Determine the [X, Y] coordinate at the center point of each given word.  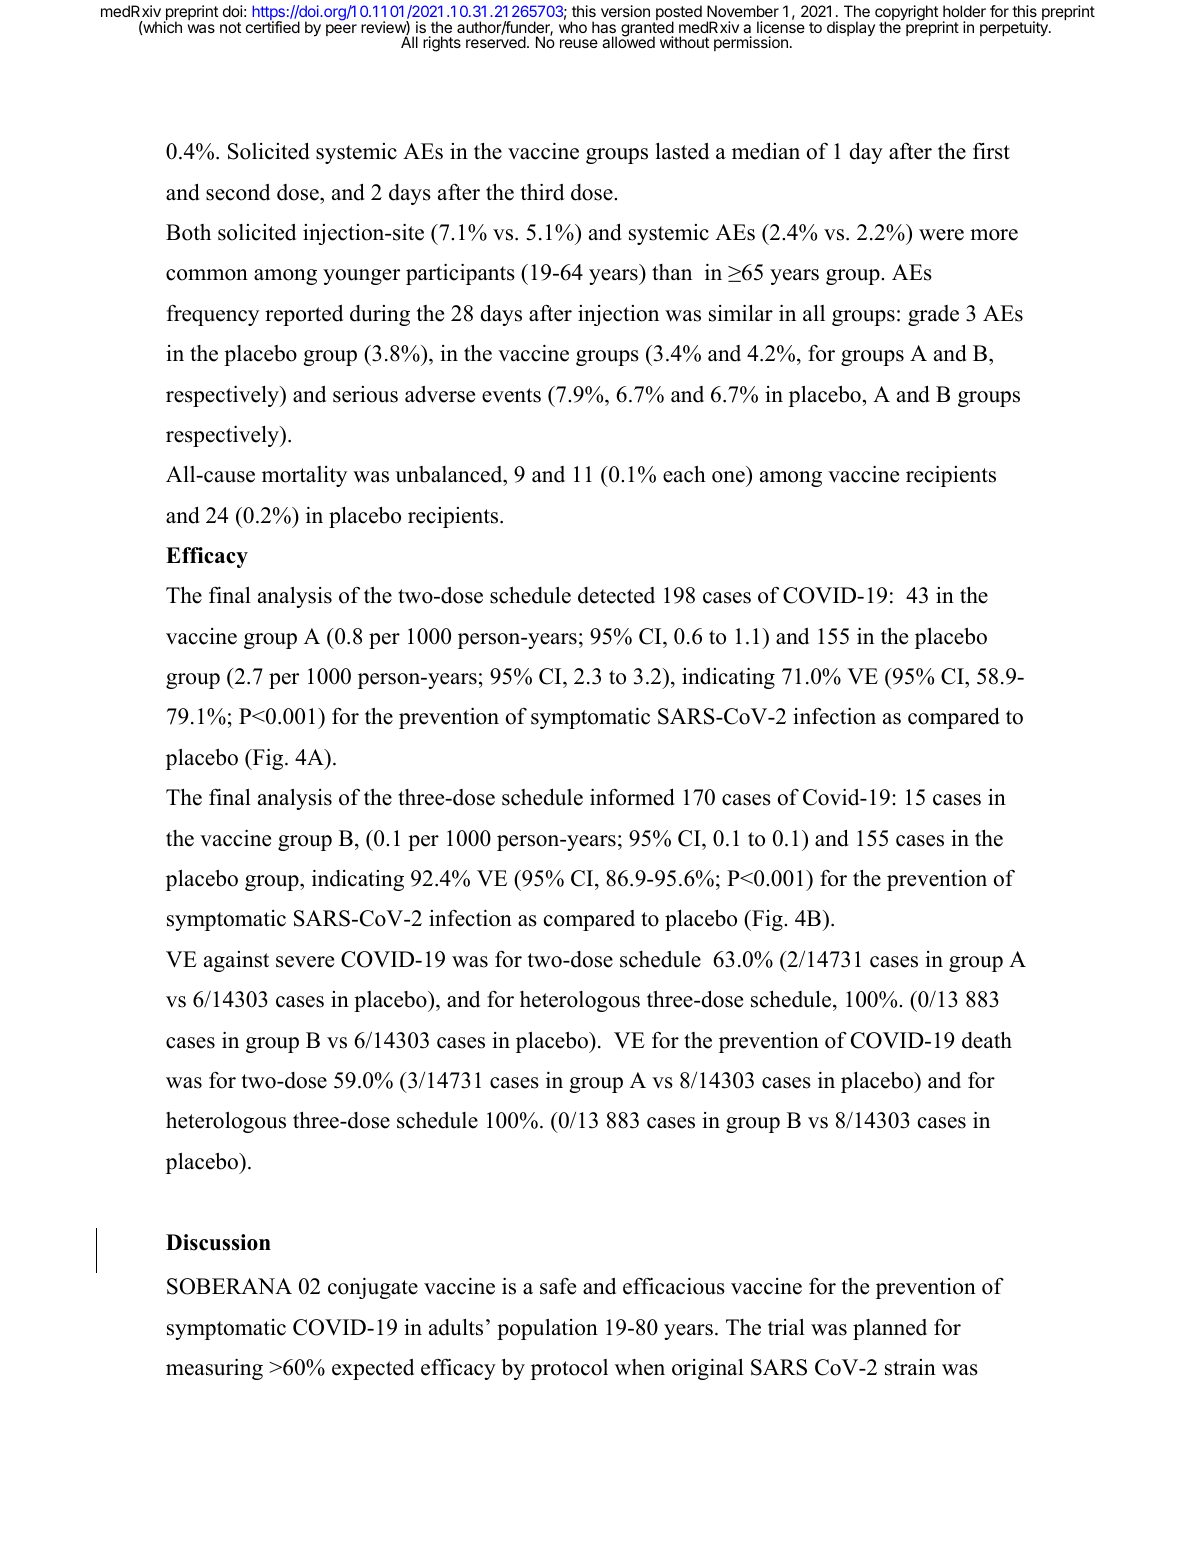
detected [616, 595]
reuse [579, 43]
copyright [906, 14]
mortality [304, 476]
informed [632, 797]
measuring [214, 1369]
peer [341, 30]
